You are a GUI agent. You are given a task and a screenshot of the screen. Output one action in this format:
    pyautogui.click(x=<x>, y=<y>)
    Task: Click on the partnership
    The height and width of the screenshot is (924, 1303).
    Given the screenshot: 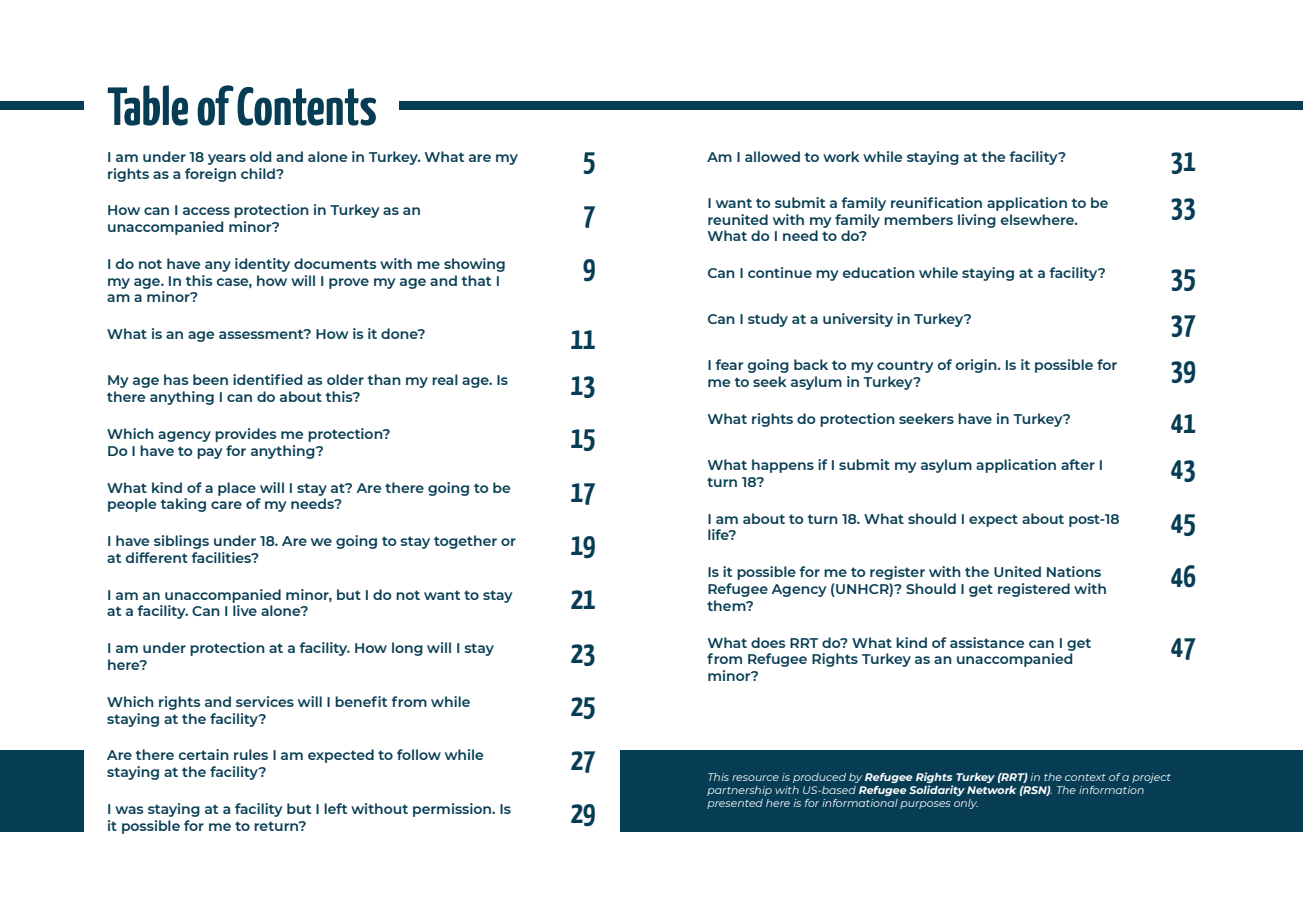 What is the action you would take?
    pyautogui.click(x=739, y=791)
